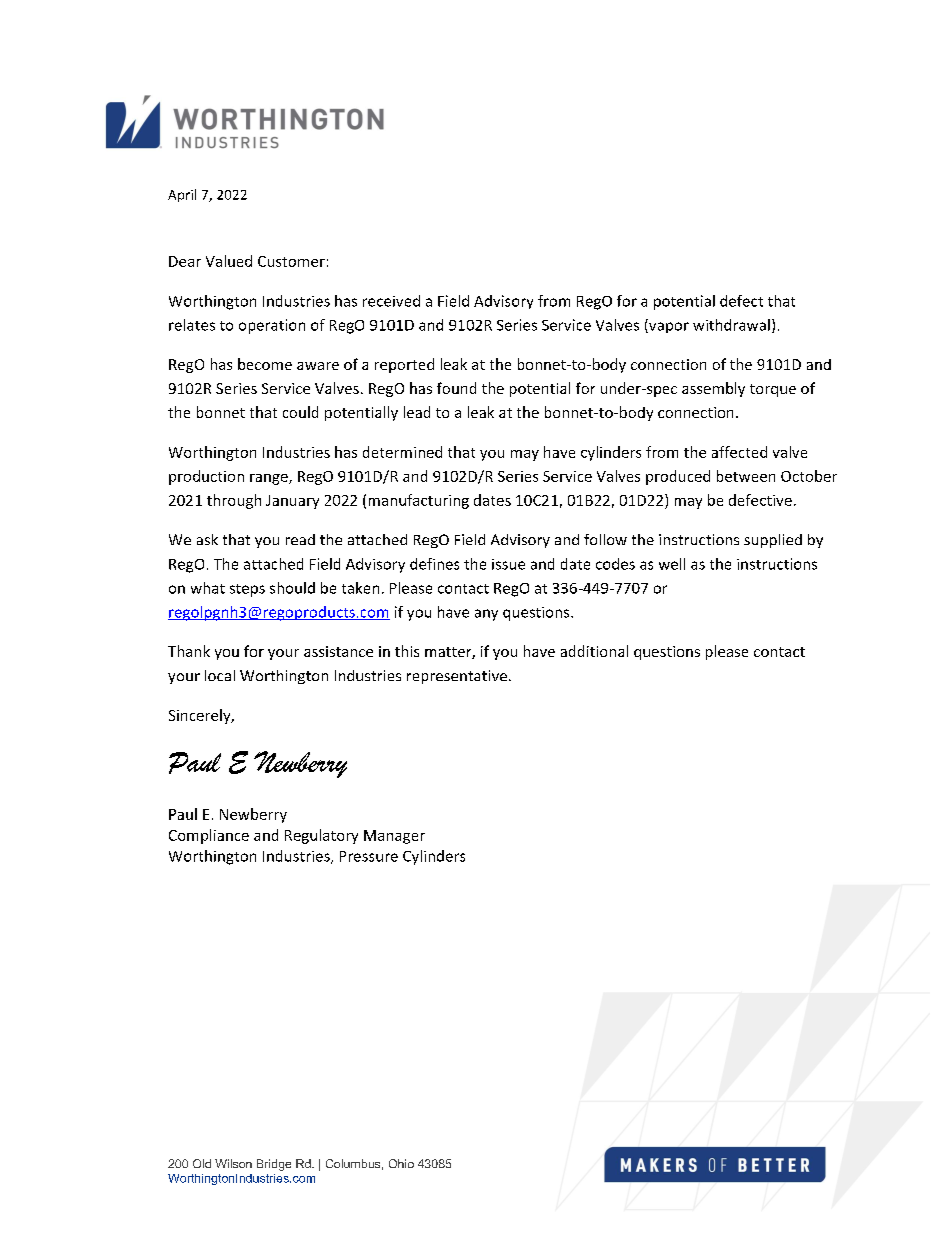  What do you see at coordinates (731, 325) in the page?
I see `withdrawal` at bounding box center [731, 325].
